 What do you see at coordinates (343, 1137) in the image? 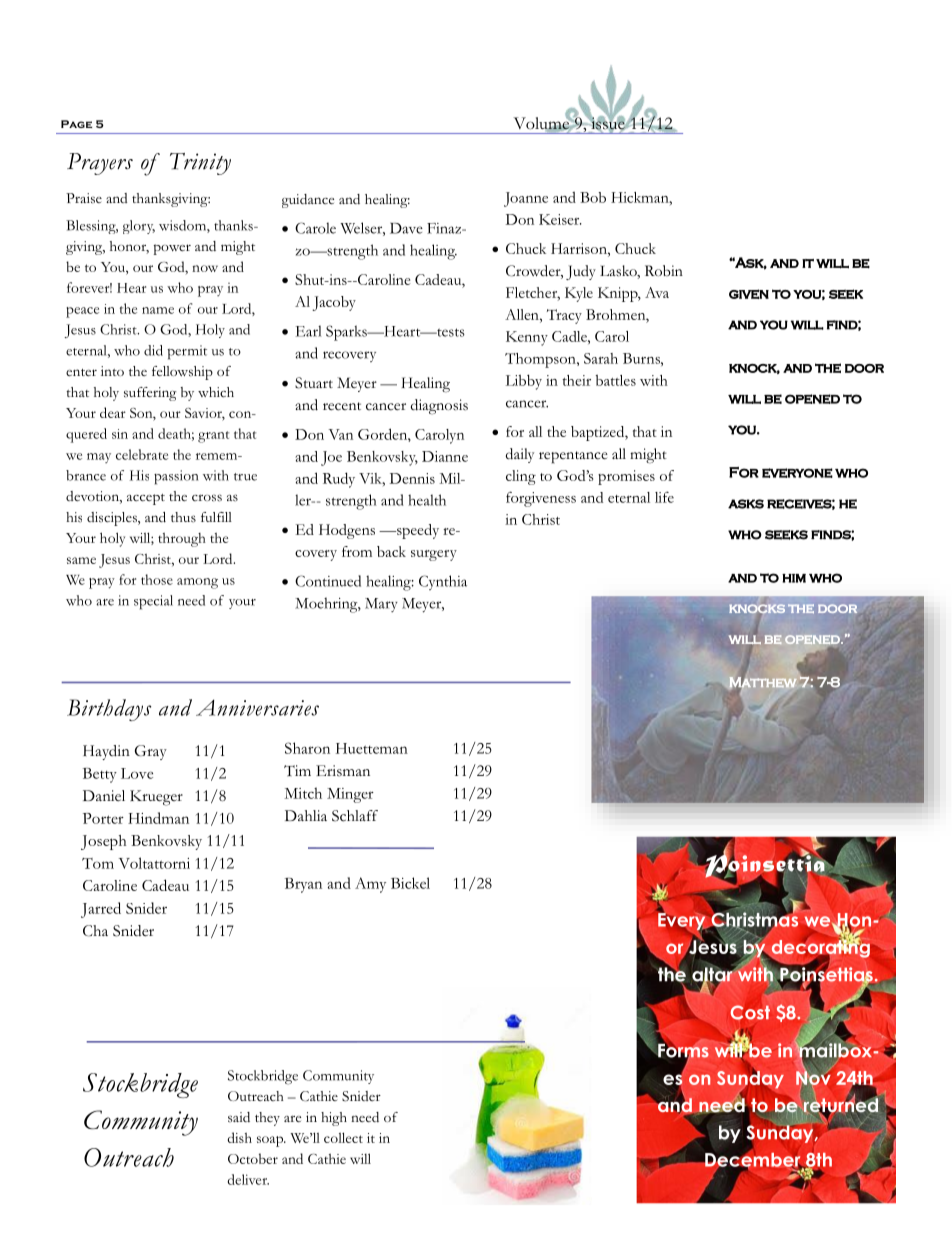
I see `collect` at bounding box center [343, 1137].
